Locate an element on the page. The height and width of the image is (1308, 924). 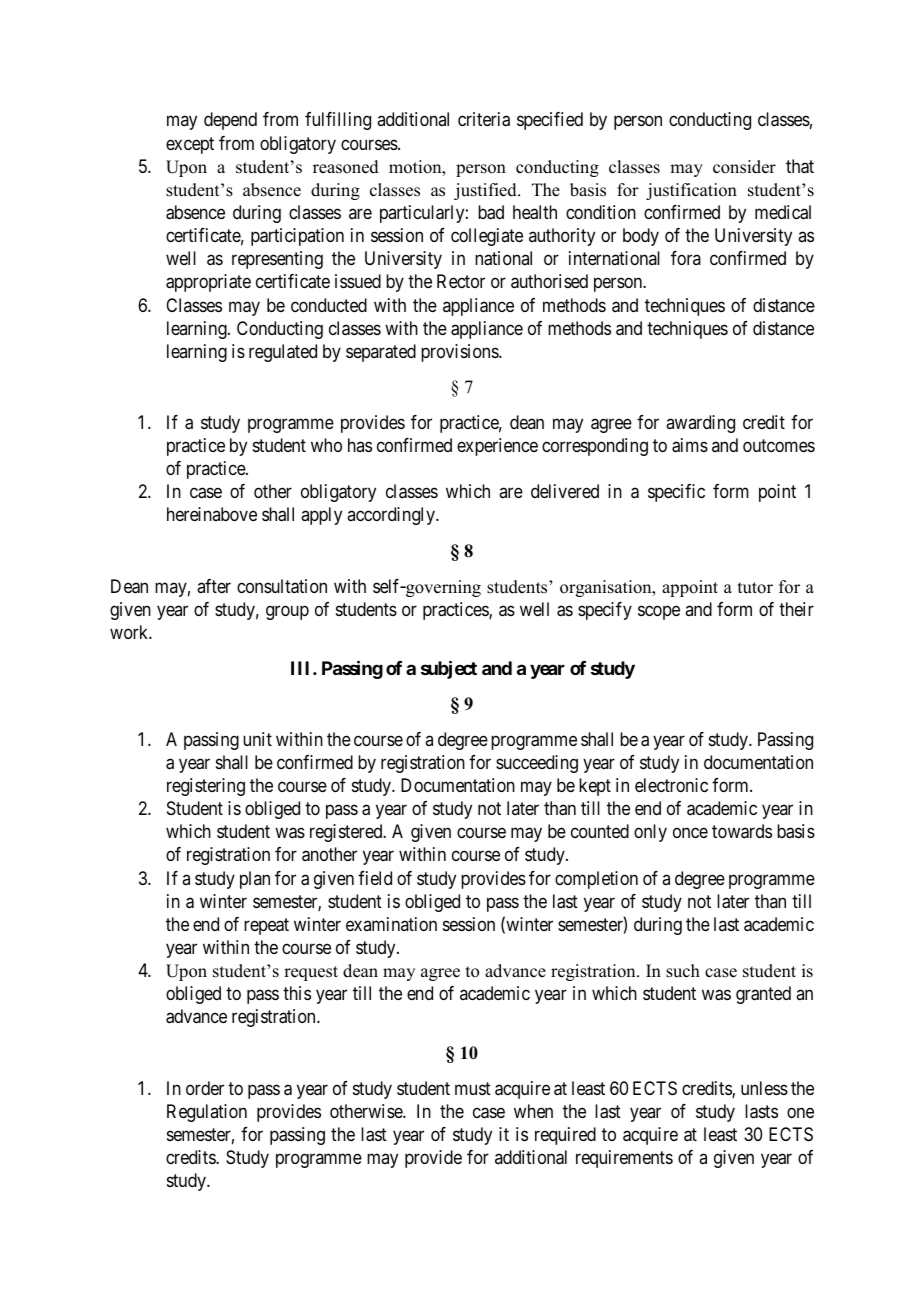
consultation is located at coordinates (282, 586).
